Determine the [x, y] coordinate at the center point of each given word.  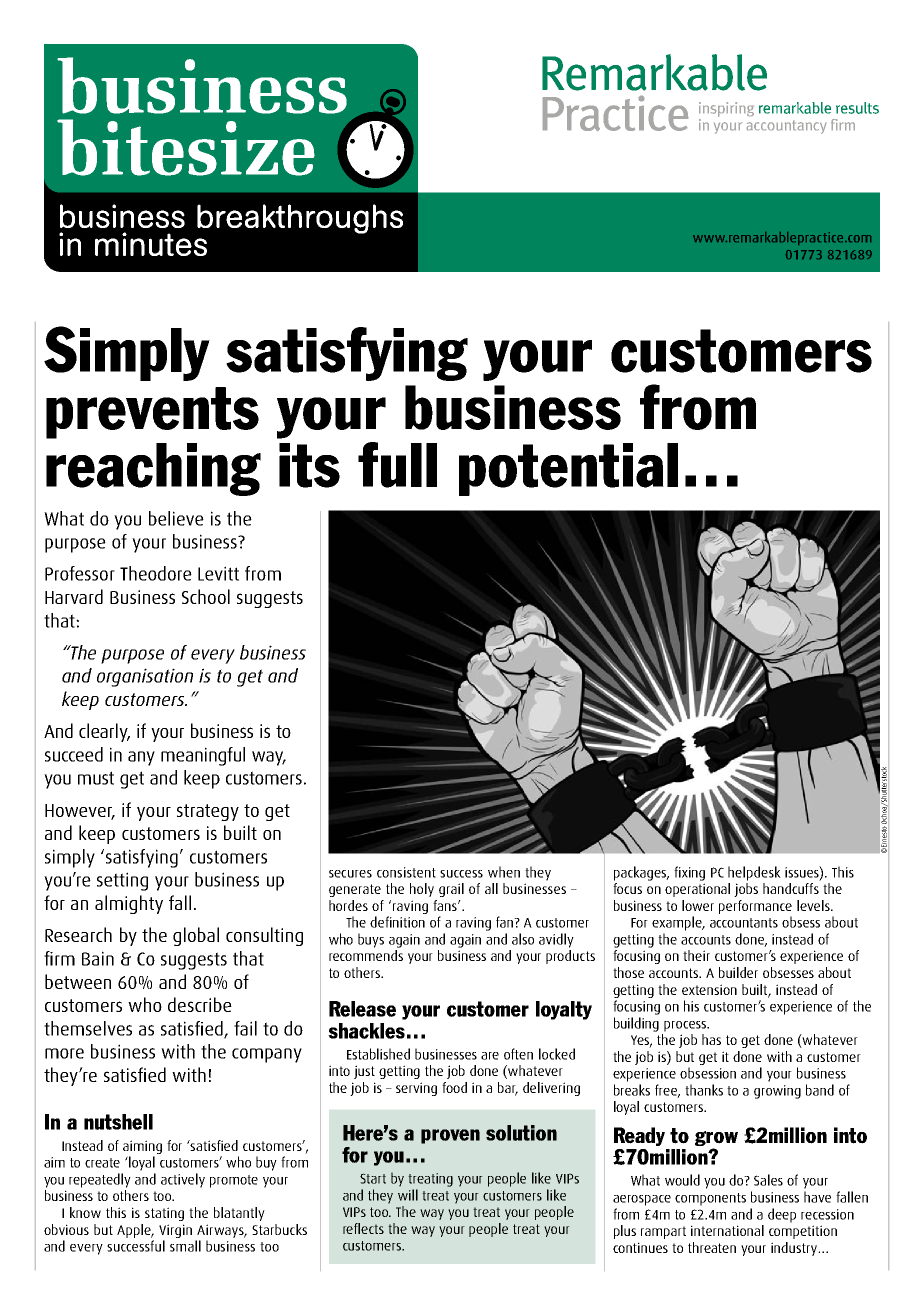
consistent [406, 872]
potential [568, 469]
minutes [151, 244]
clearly [104, 732]
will [408, 1195]
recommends [366, 955]
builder [738, 972]
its [309, 465]
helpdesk [754, 873]
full [397, 465]
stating [164, 1214]
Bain [98, 958]
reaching [153, 469]
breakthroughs [300, 219]
